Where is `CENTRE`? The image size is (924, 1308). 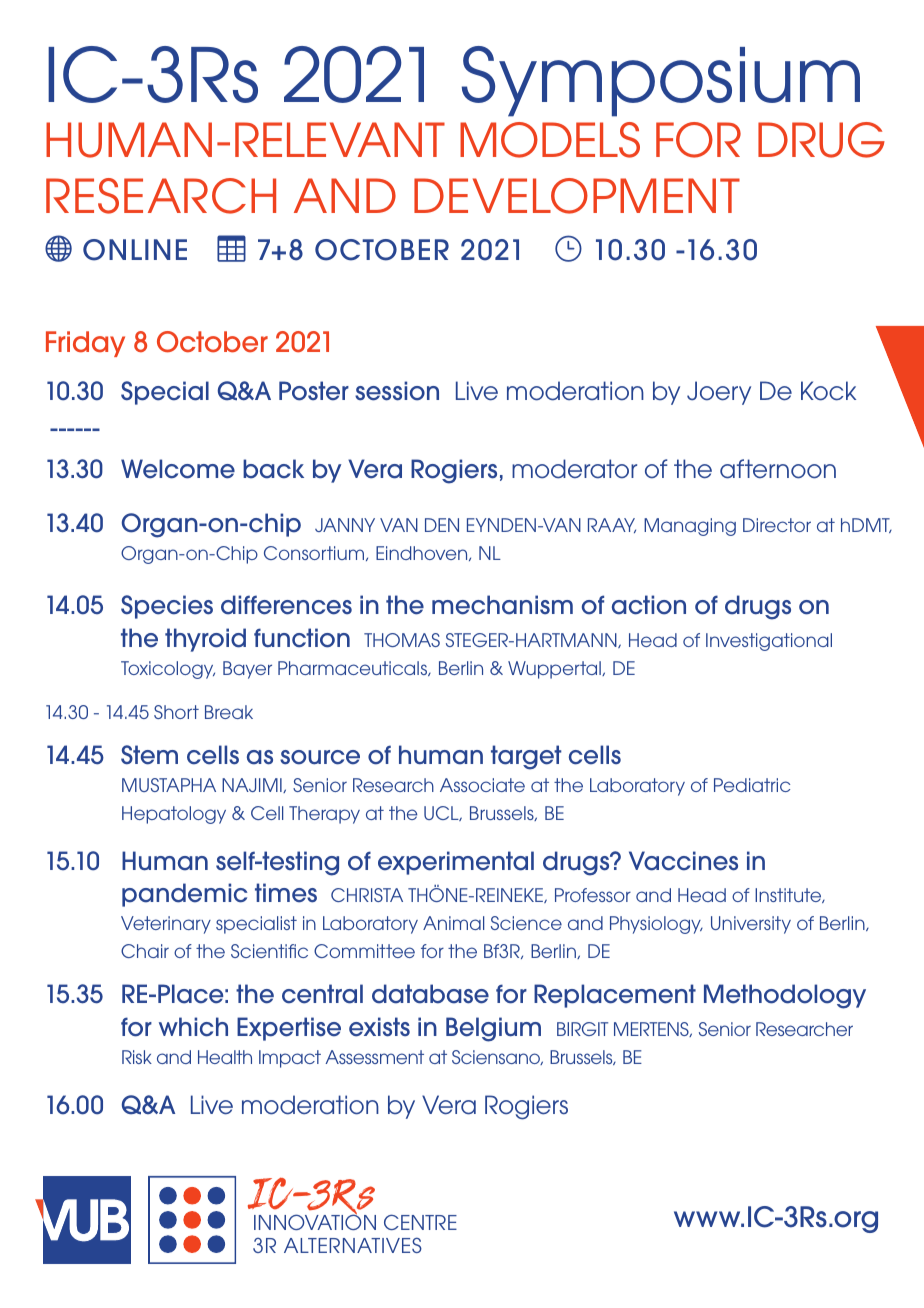 CENTRE is located at coordinates (420, 1222).
